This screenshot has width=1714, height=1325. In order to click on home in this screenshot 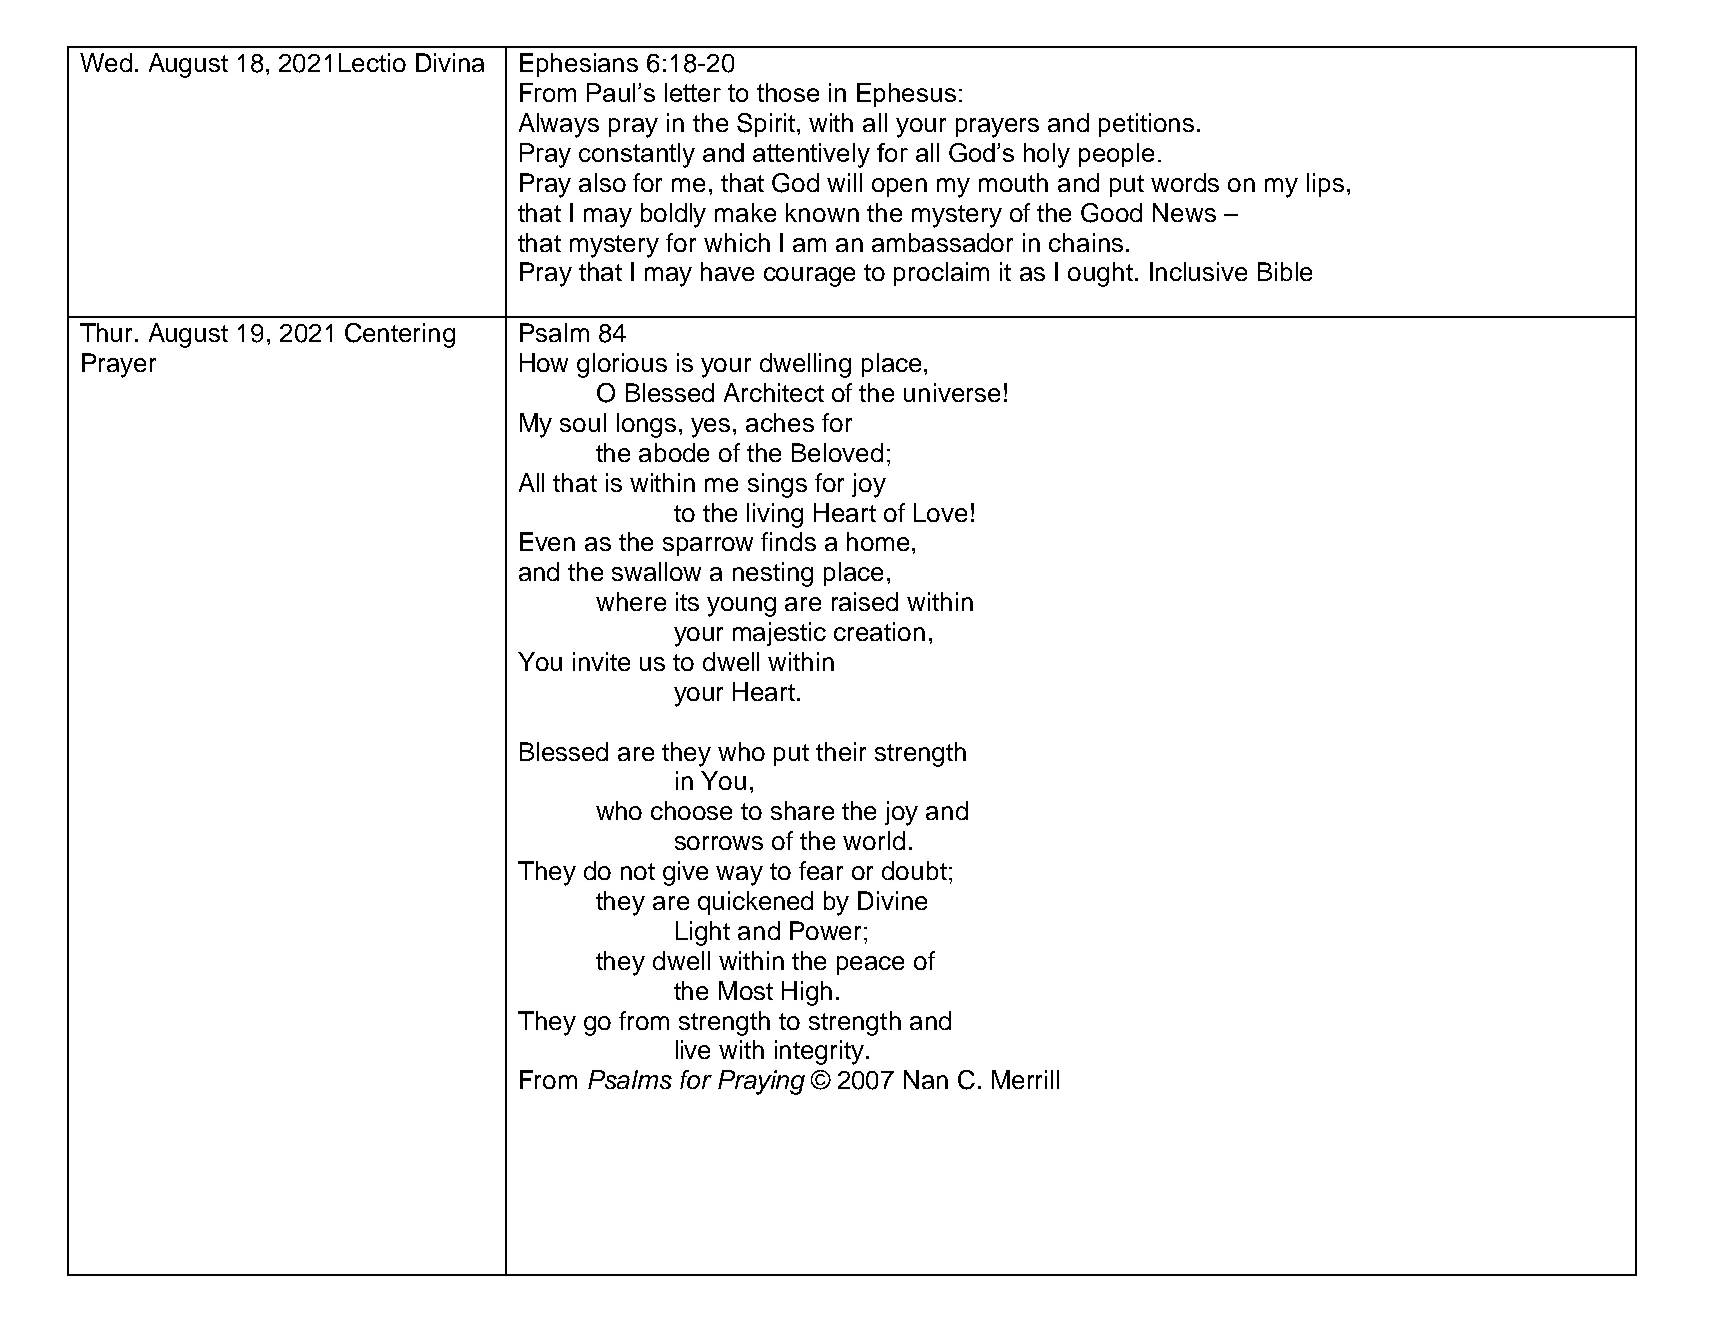, I will do `click(878, 541)`.
